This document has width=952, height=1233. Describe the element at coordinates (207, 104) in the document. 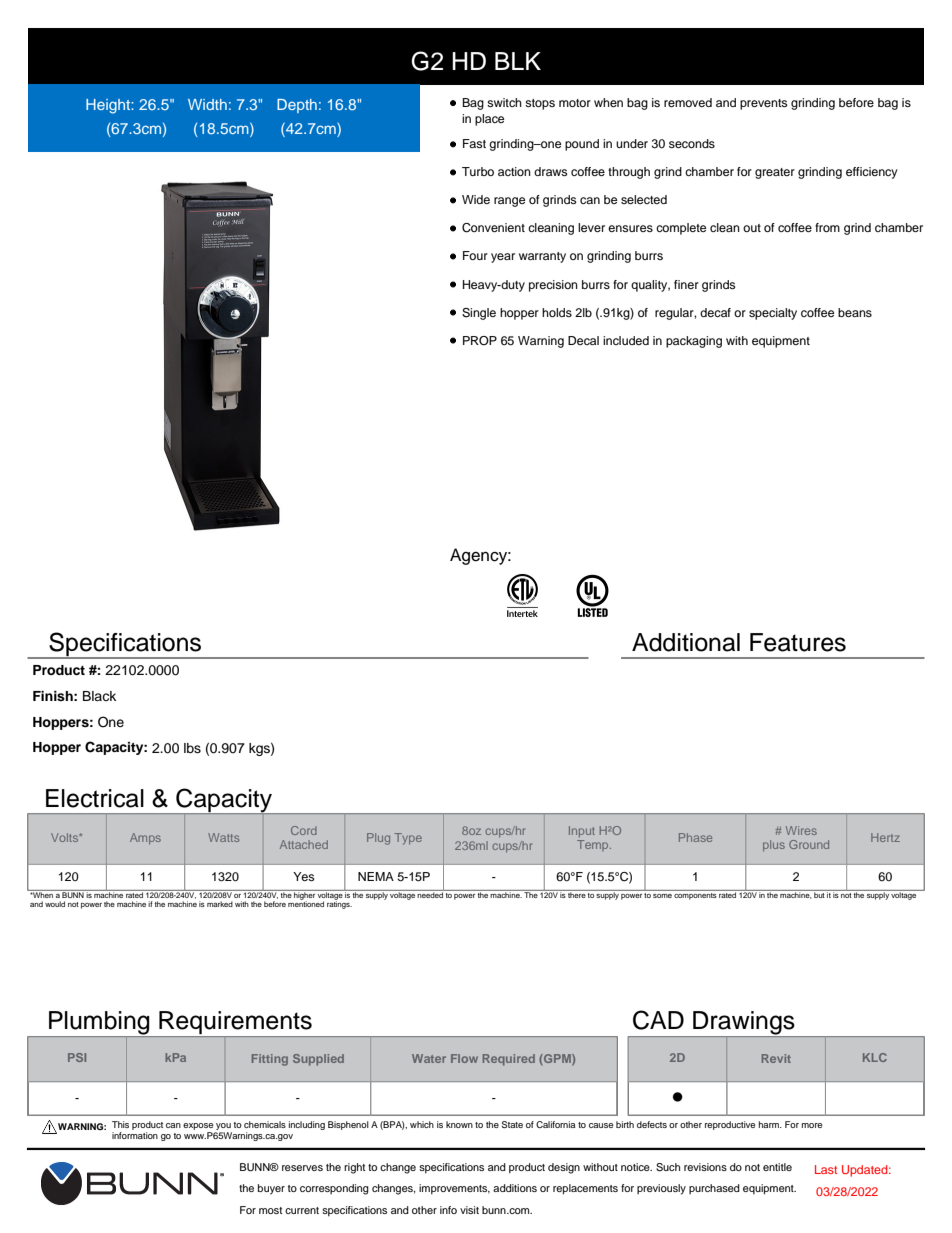

I see `Width` at that location.
